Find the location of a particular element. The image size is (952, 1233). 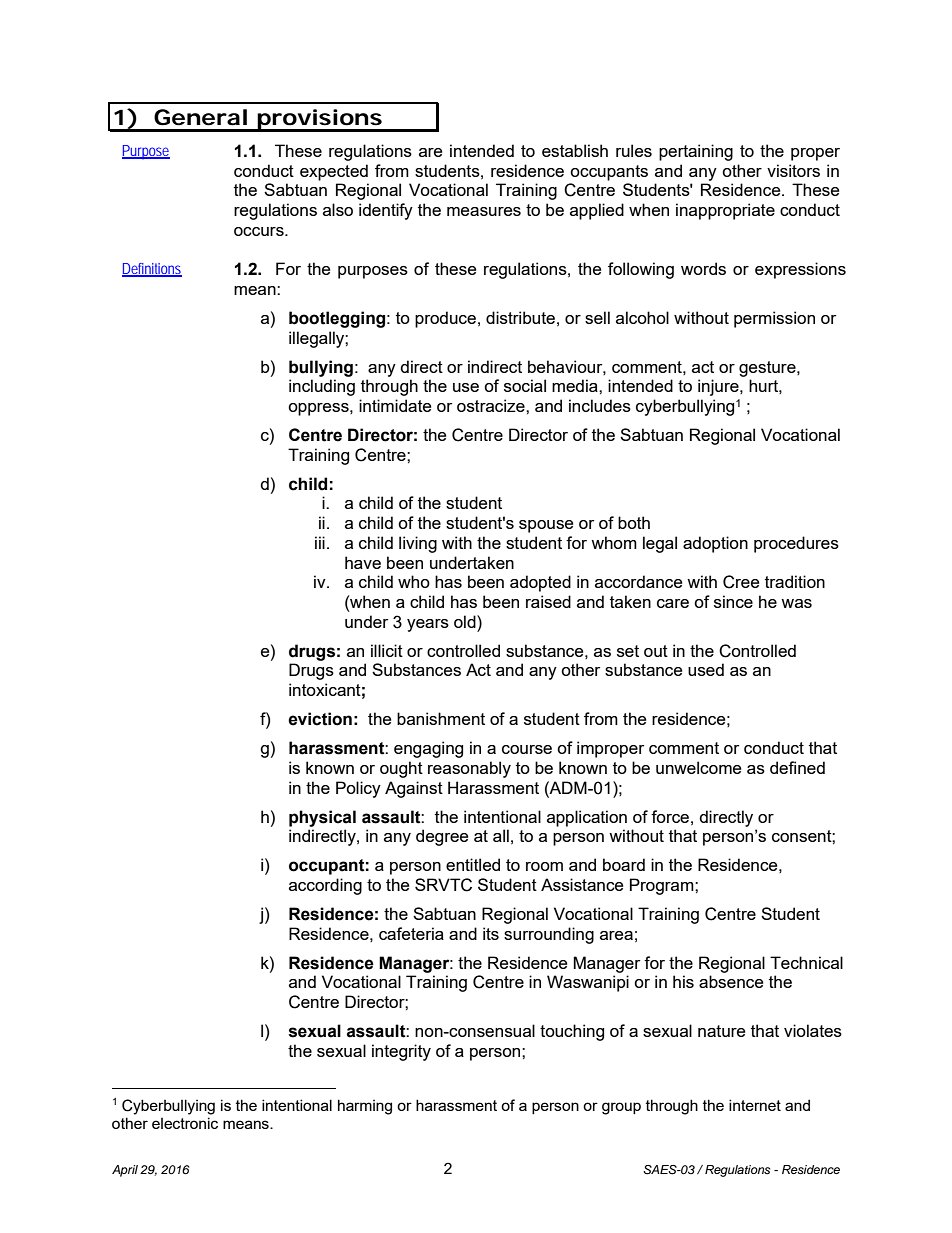

living is located at coordinates (418, 544).
